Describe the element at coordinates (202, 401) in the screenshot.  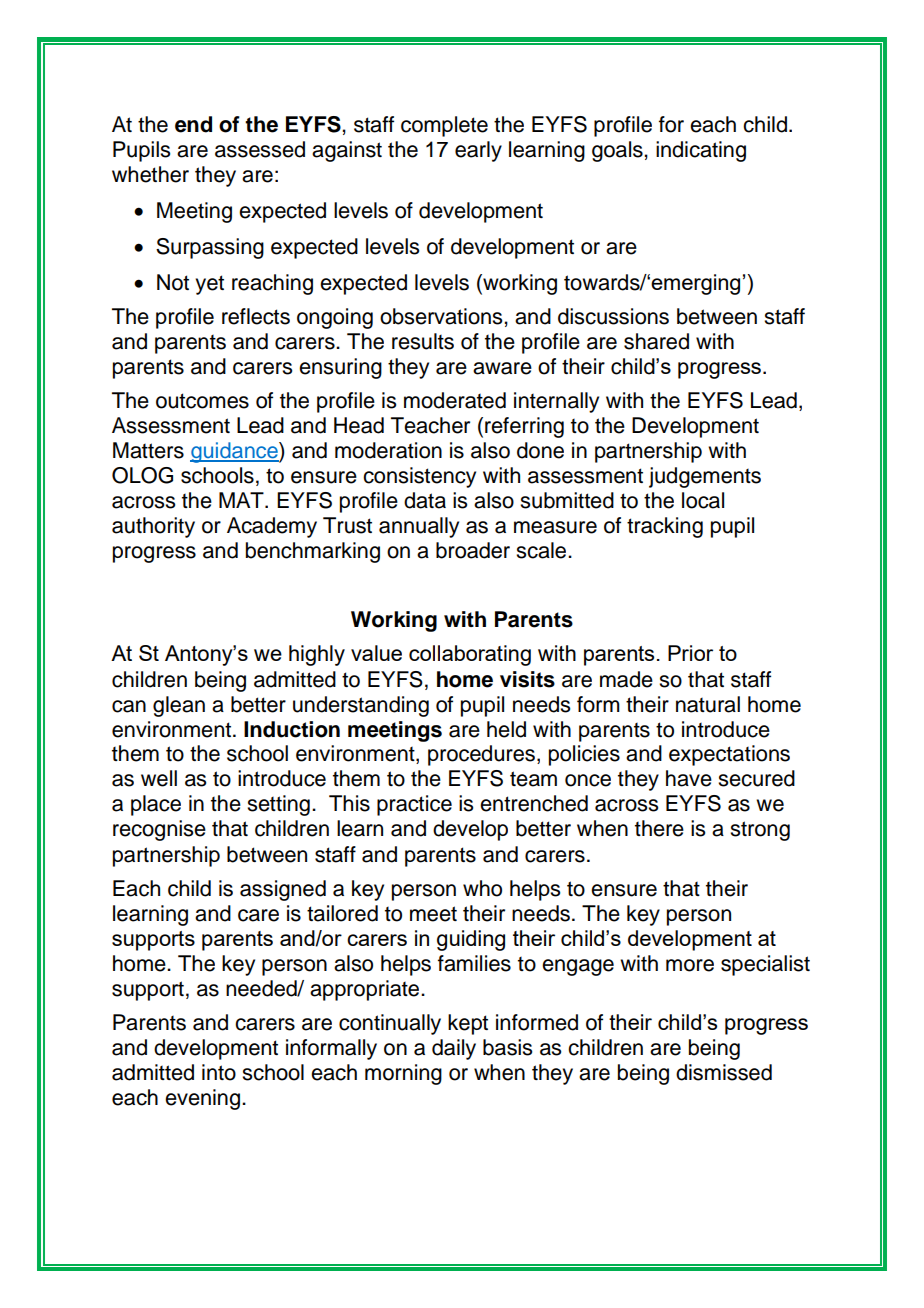
I see `outcomes` at that location.
